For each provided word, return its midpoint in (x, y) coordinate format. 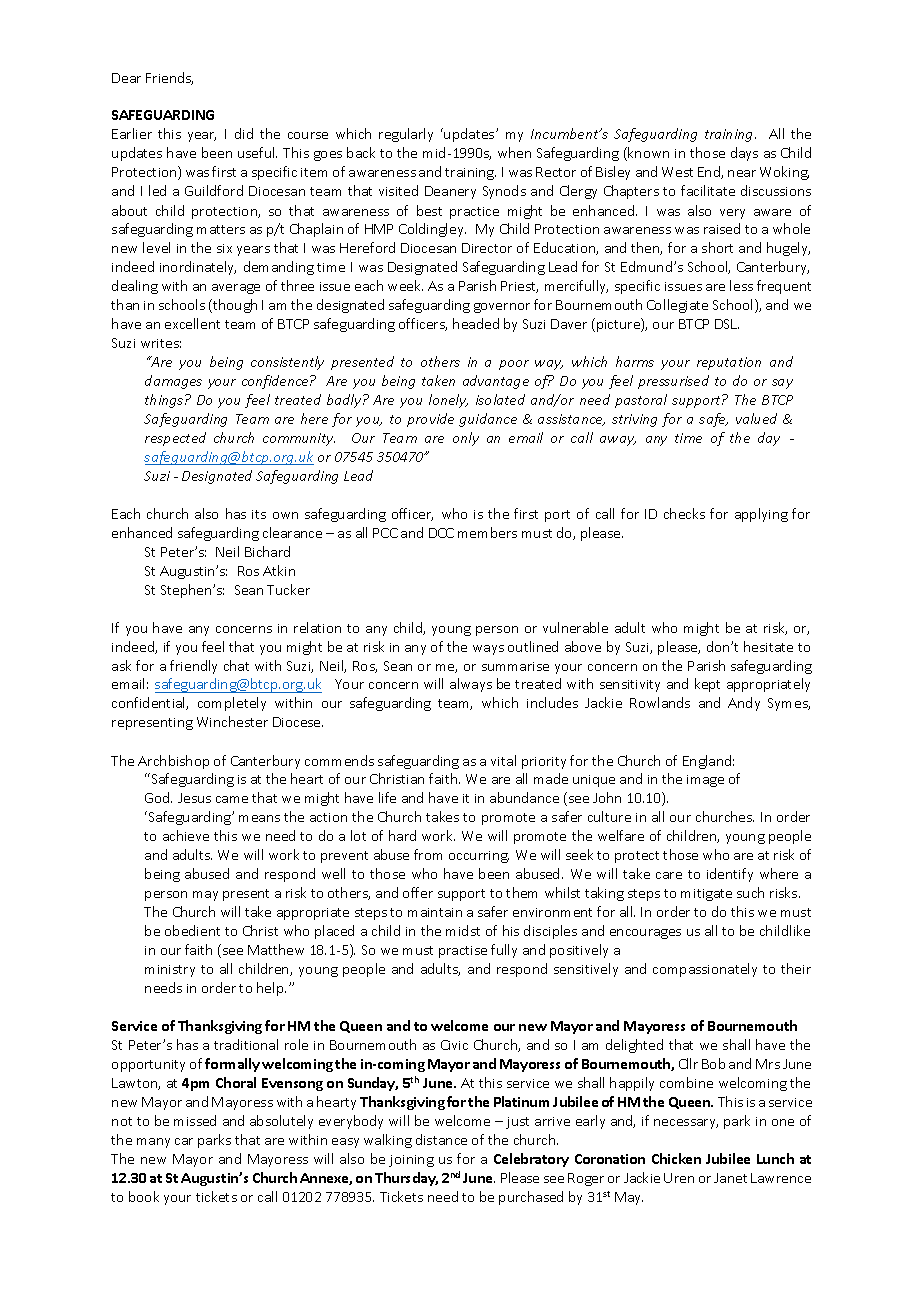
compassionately (705, 970)
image (705, 781)
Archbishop (173, 762)
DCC (441, 533)
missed (195, 1120)
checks (684, 513)
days (744, 154)
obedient (192, 930)
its (259, 514)
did (244, 133)
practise (463, 952)
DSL (727, 324)
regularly (406, 135)
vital (503, 760)
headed (476, 323)
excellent (192, 323)
